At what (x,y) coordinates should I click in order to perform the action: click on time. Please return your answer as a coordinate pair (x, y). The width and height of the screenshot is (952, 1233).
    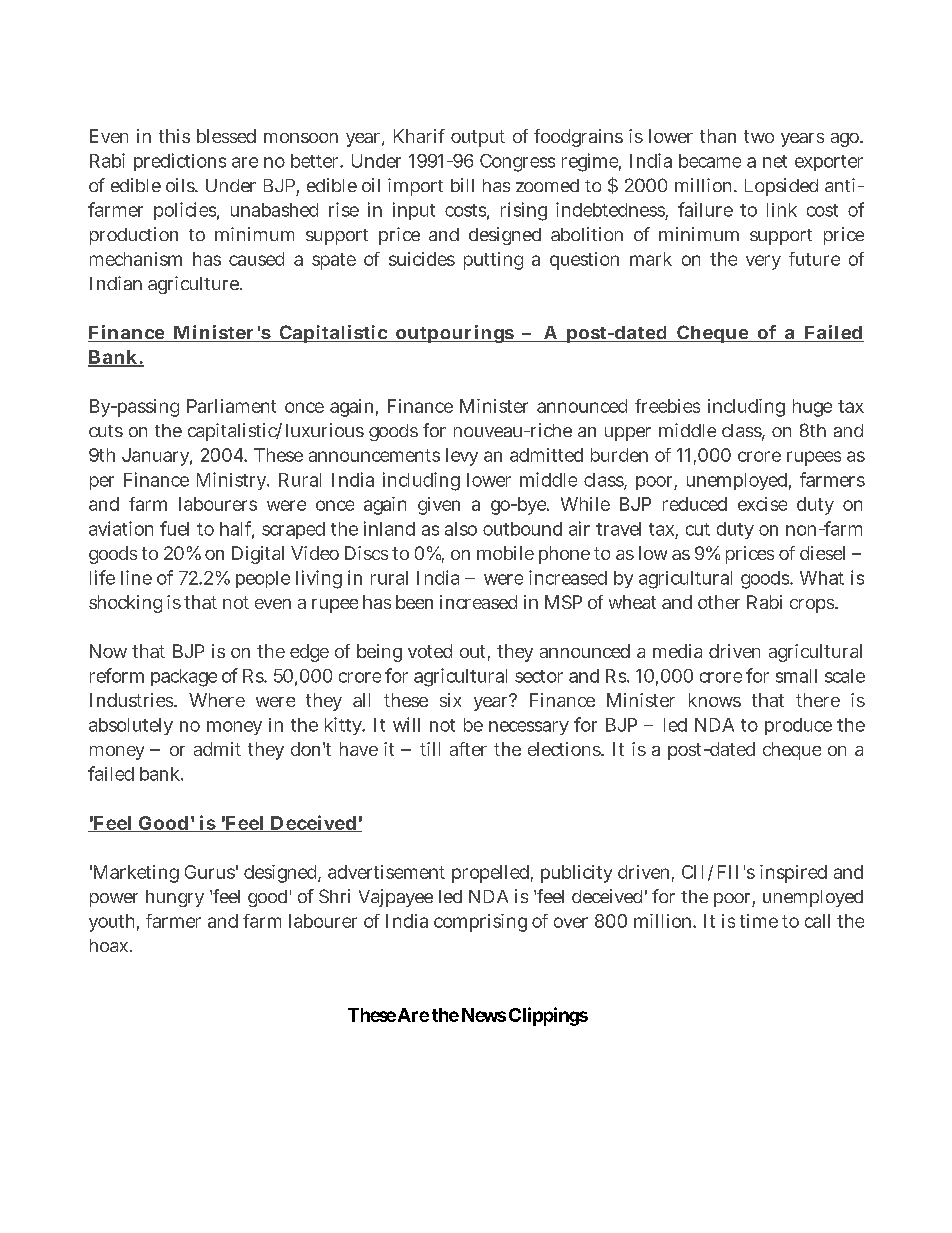
    Looking at the image, I should click on (761, 921).
